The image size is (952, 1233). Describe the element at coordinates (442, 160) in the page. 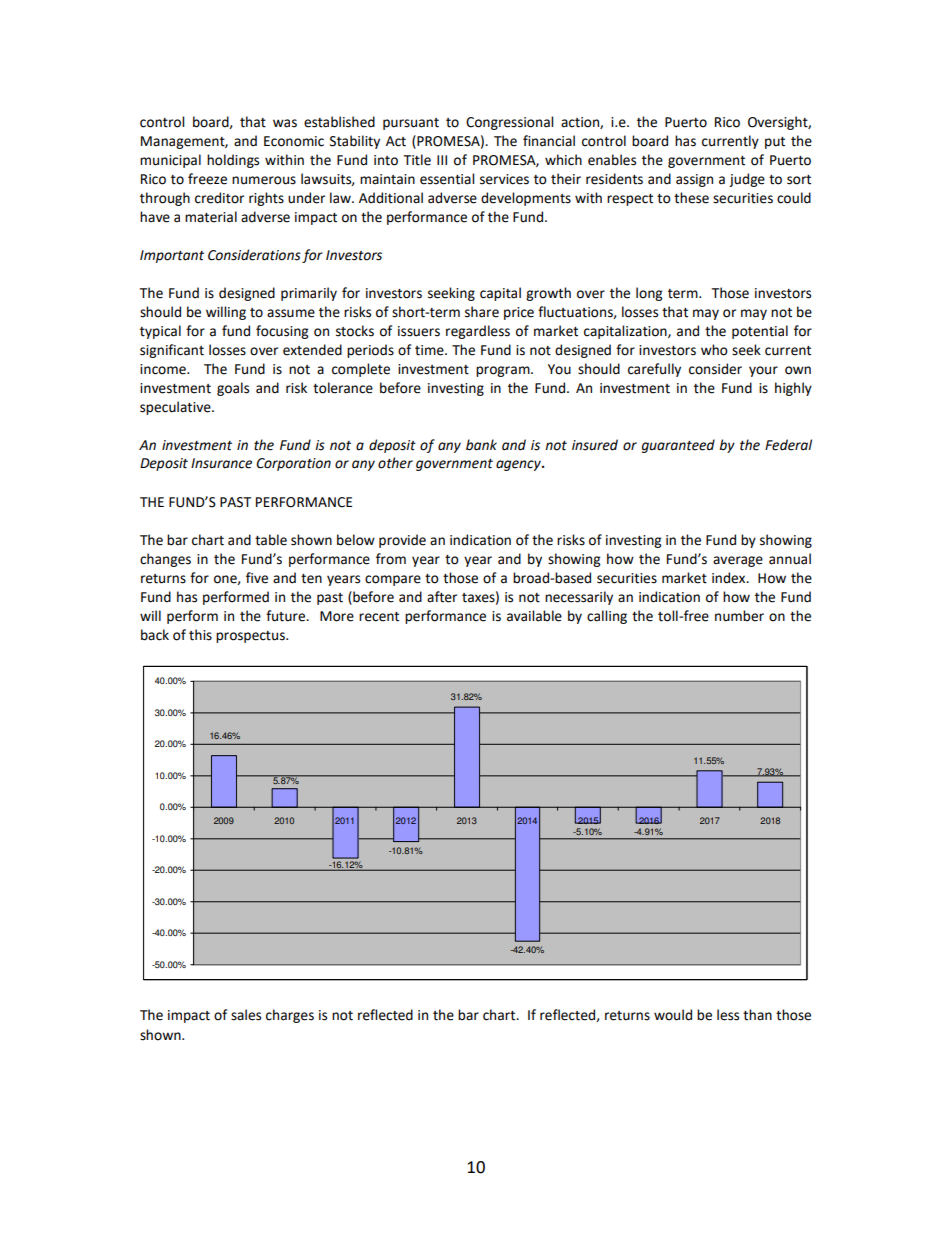

I see `III` at that location.
